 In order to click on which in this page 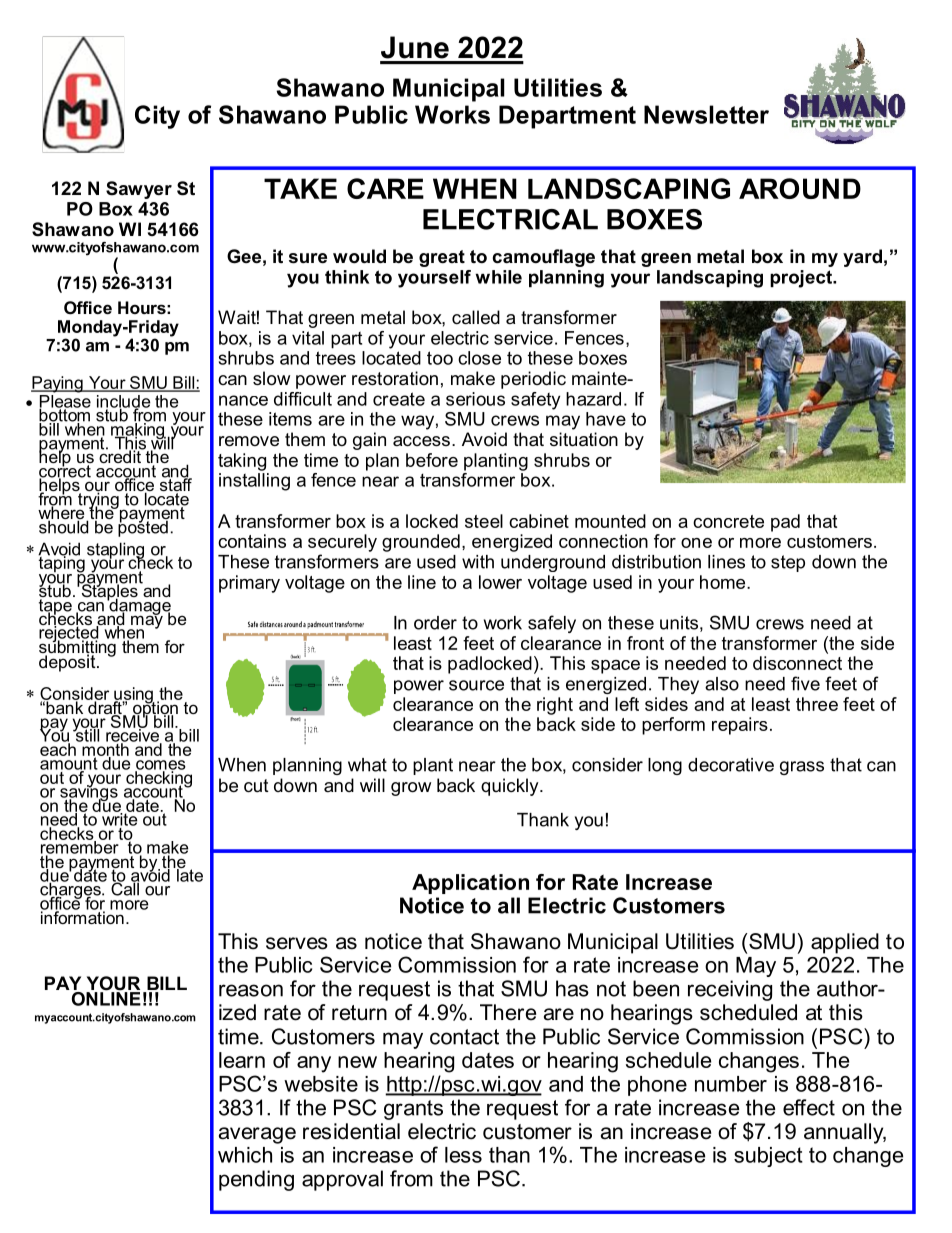, I will do `click(245, 1155)`.
